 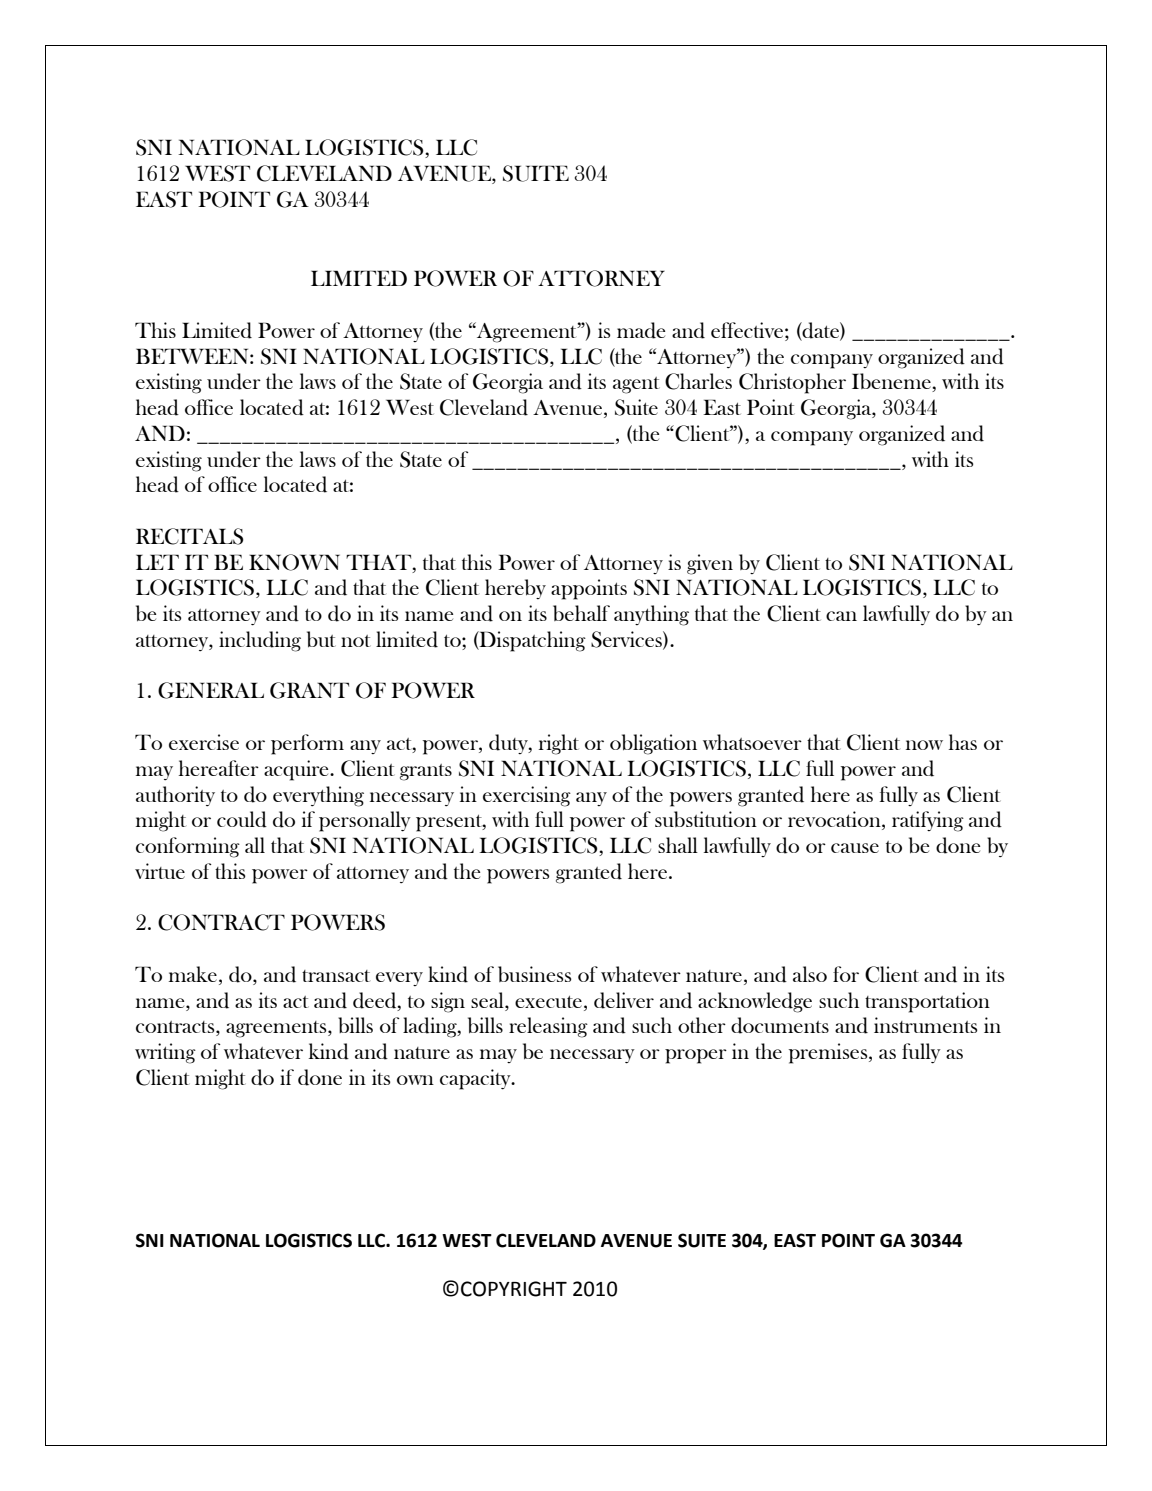 I want to click on releasing, so click(x=548, y=1027).
